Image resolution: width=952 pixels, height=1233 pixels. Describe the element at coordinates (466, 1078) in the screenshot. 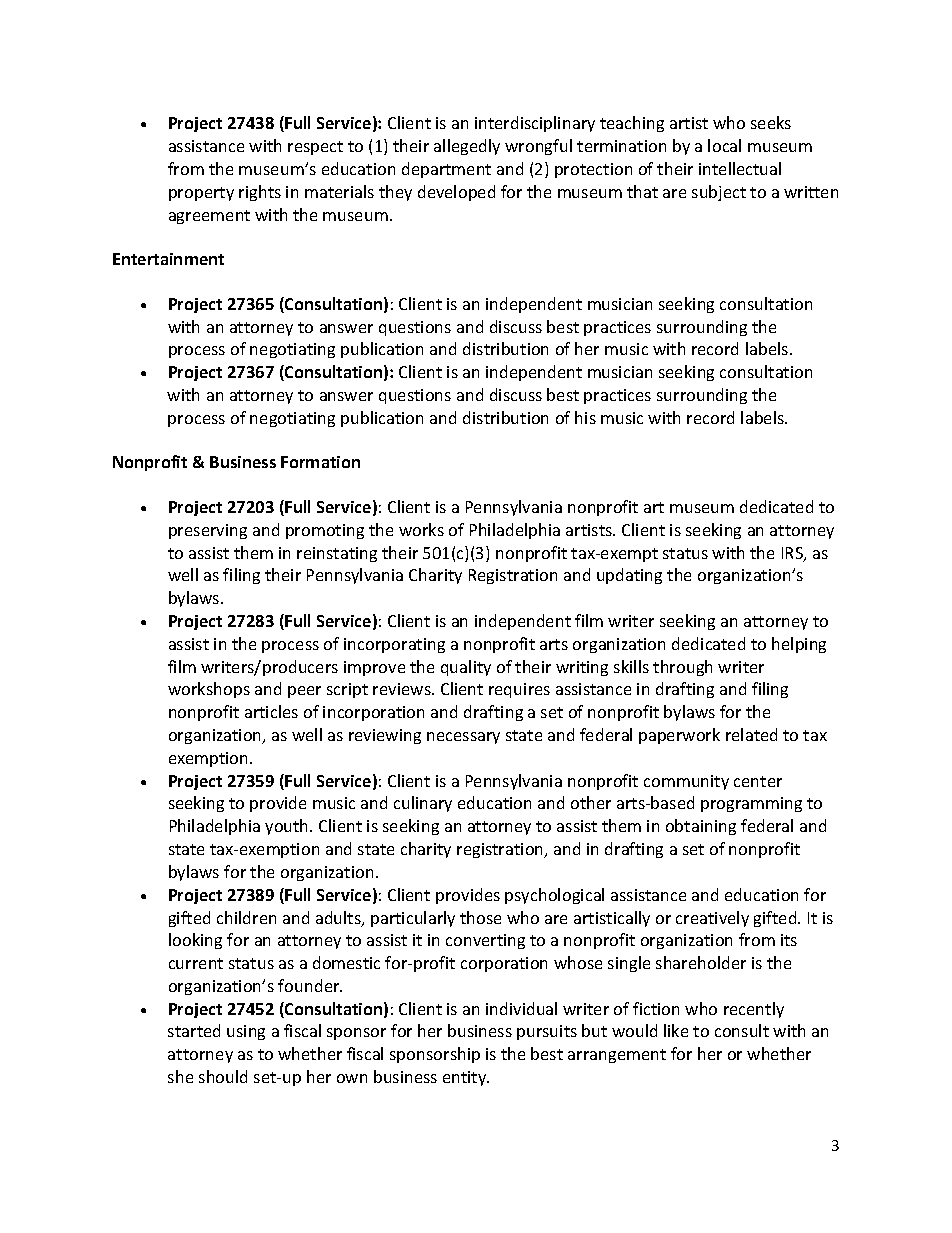

I see `entity` at that location.
